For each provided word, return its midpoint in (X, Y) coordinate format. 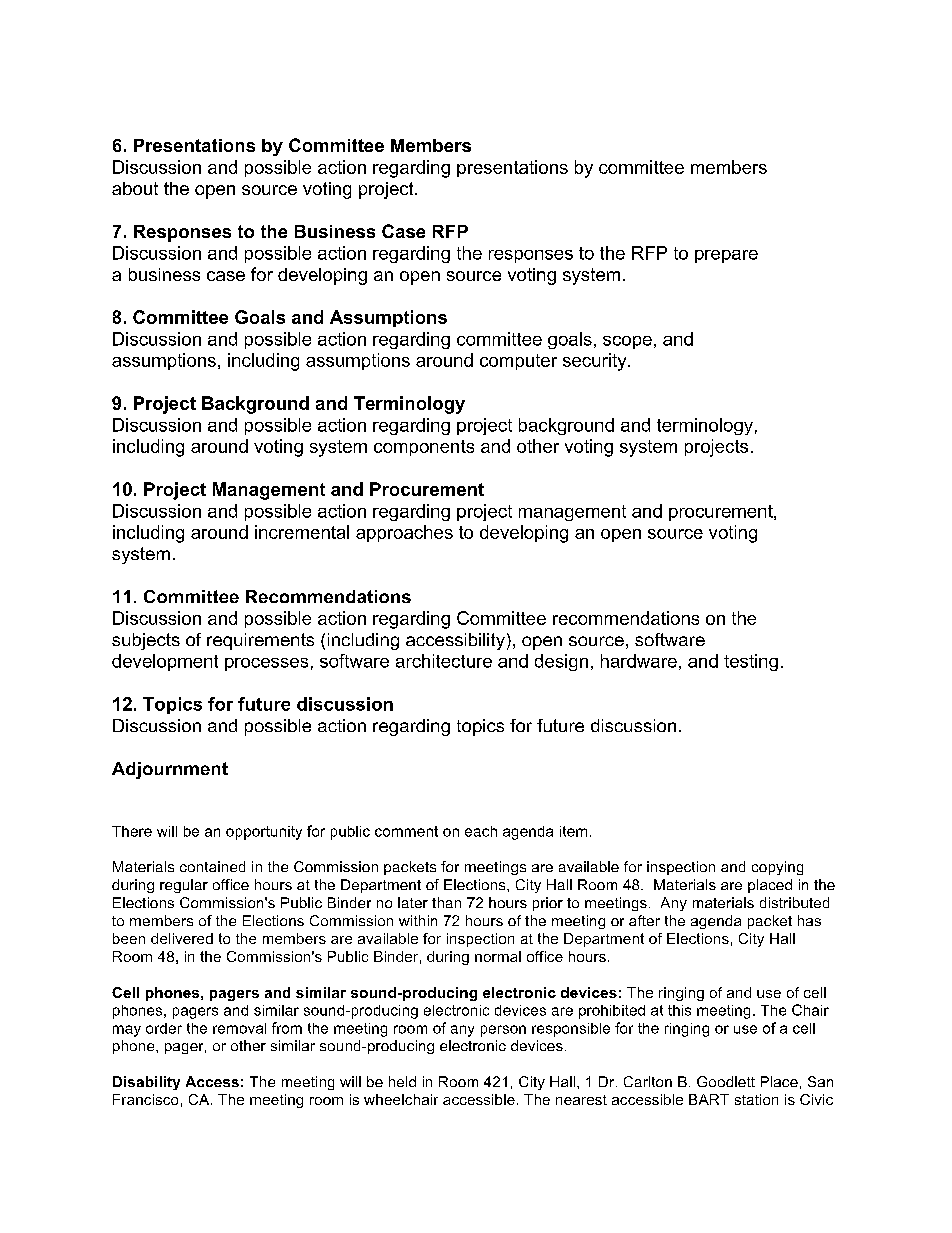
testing (751, 662)
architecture (444, 661)
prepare (726, 256)
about (135, 188)
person (503, 1031)
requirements (260, 641)
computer (518, 362)
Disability (146, 1083)
